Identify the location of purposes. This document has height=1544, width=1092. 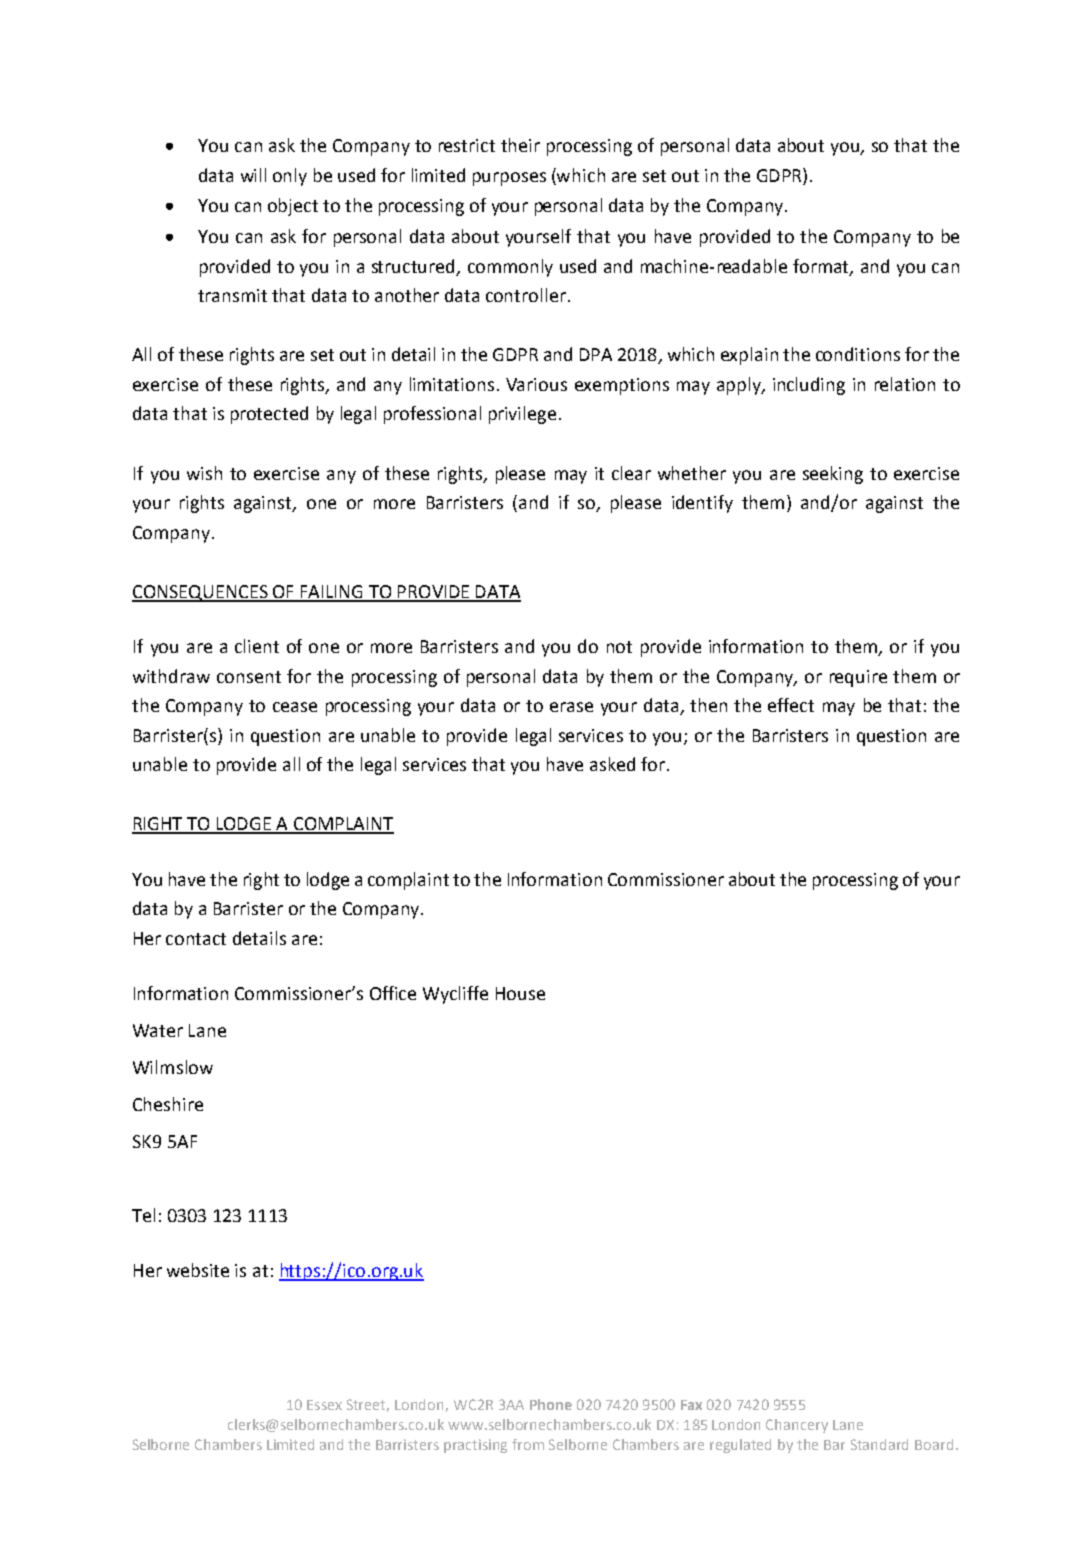
(509, 179).
